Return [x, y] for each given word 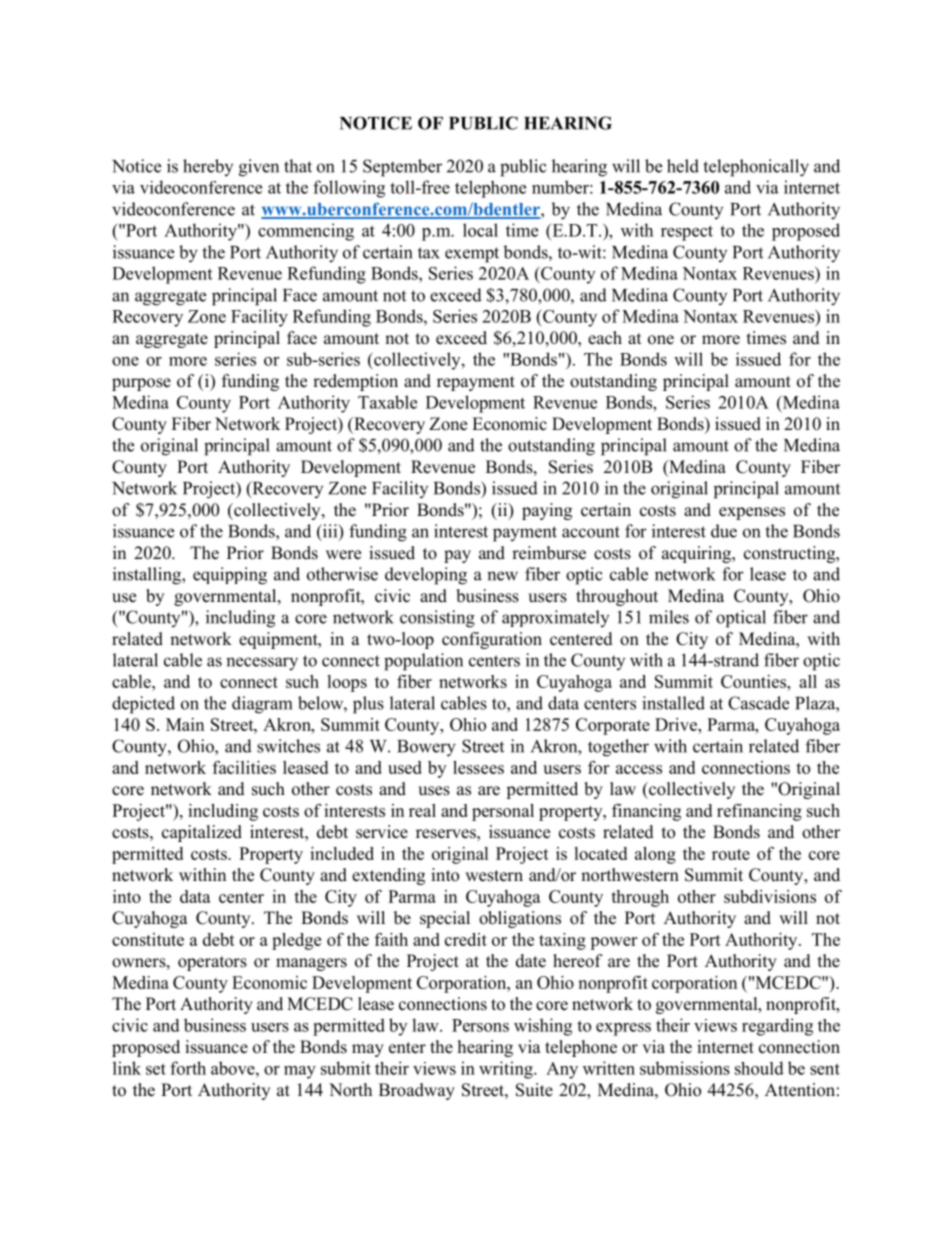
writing [507, 1070]
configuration [492, 640]
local [480, 230]
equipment [279, 640]
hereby [208, 167]
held [683, 166]
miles [669, 617]
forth [188, 1068]
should [759, 1068]
